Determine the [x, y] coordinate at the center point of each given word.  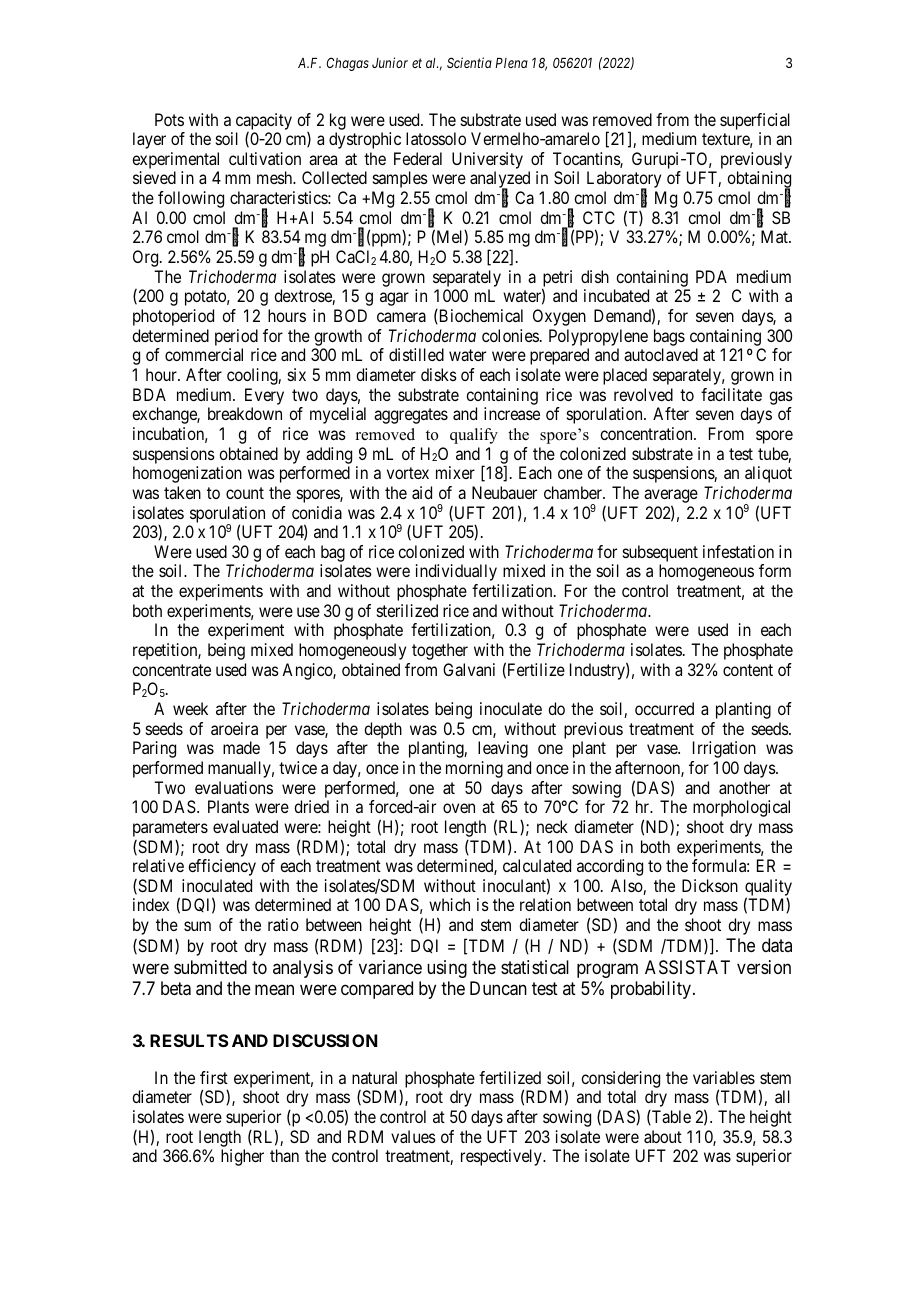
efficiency [222, 867]
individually [456, 572]
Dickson [710, 885]
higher [242, 1157]
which [449, 904]
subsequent [660, 555]
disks [439, 374]
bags [669, 337]
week [190, 708]
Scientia [469, 62]
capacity [264, 121]
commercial [204, 354]
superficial [755, 121]
